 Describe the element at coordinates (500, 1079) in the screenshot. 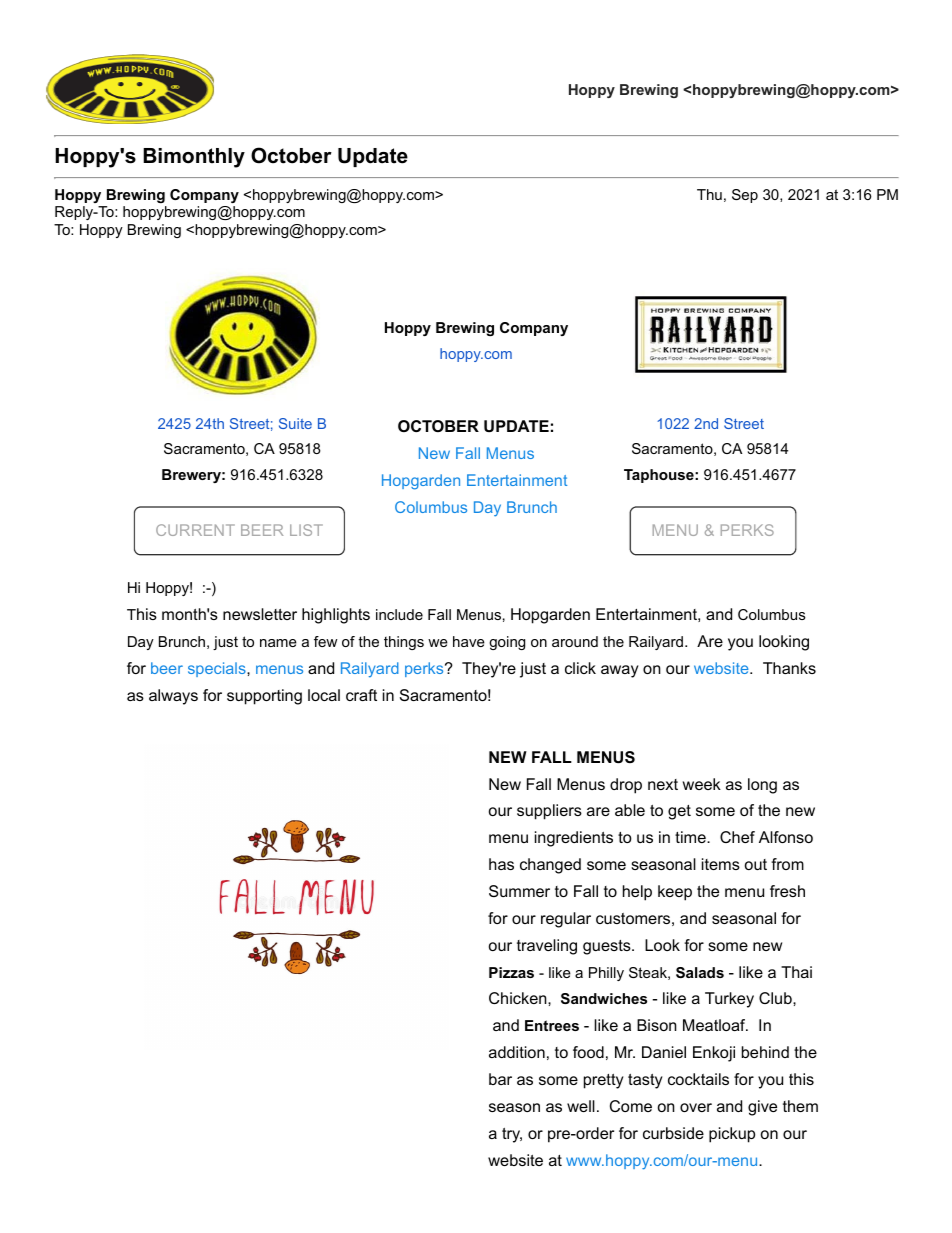

I see `bar` at that location.
